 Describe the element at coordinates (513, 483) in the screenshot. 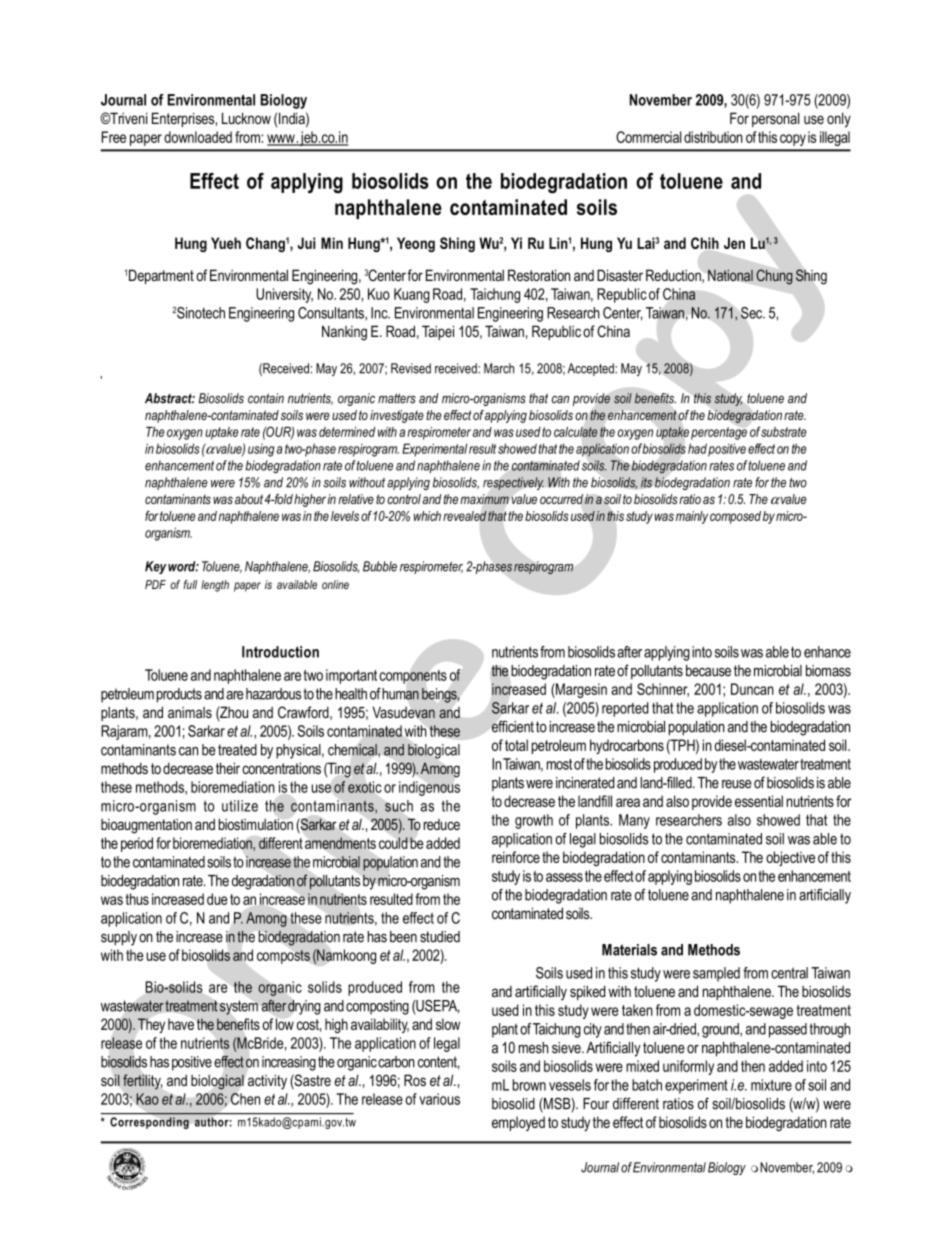

I see `respectively` at that location.
